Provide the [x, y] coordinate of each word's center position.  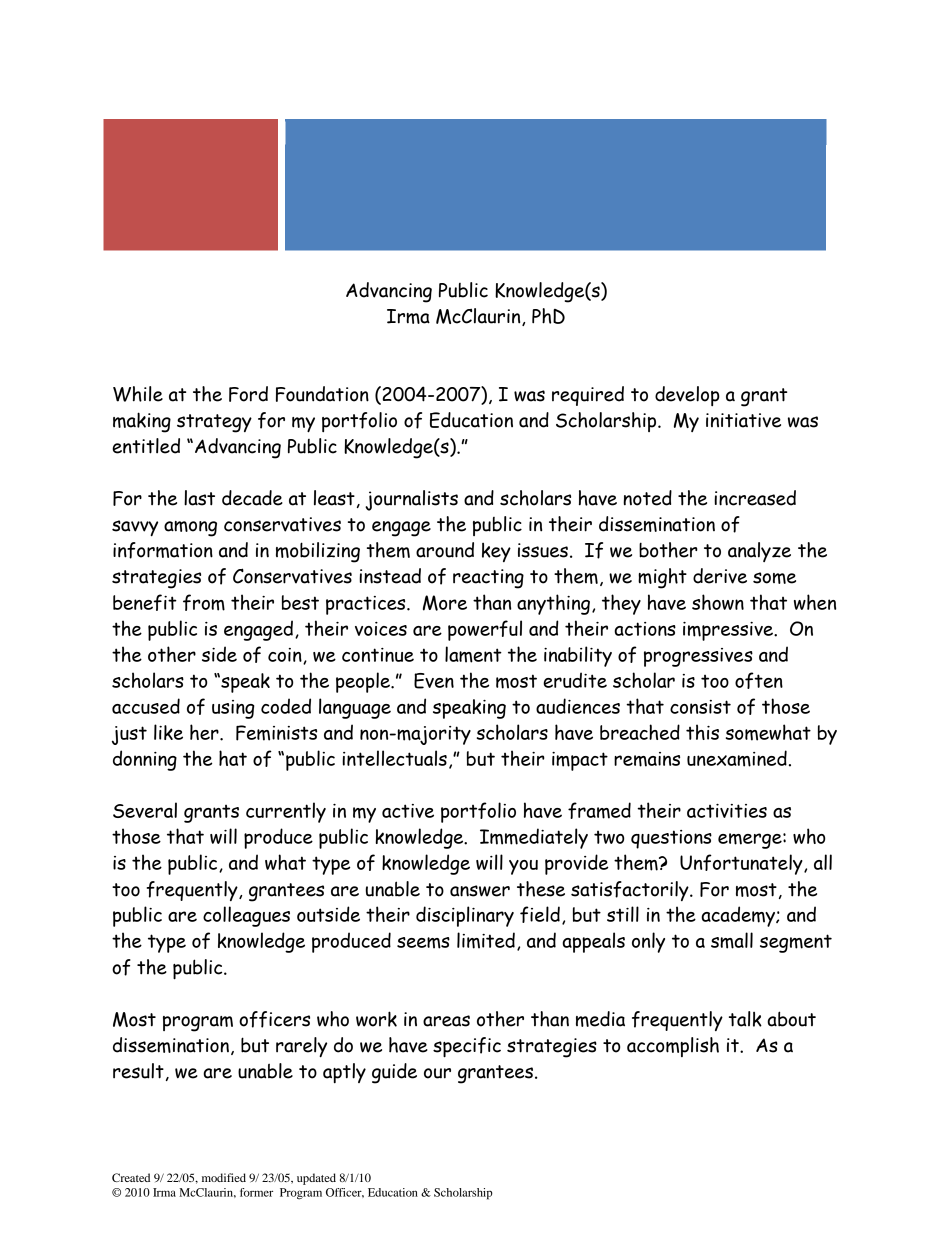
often [759, 680]
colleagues [246, 916]
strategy [214, 423]
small [732, 940]
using [233, 709]
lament [473, 654]
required [588, 396]
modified [224, 1177]
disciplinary [465, 916]
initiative [743, 420]
